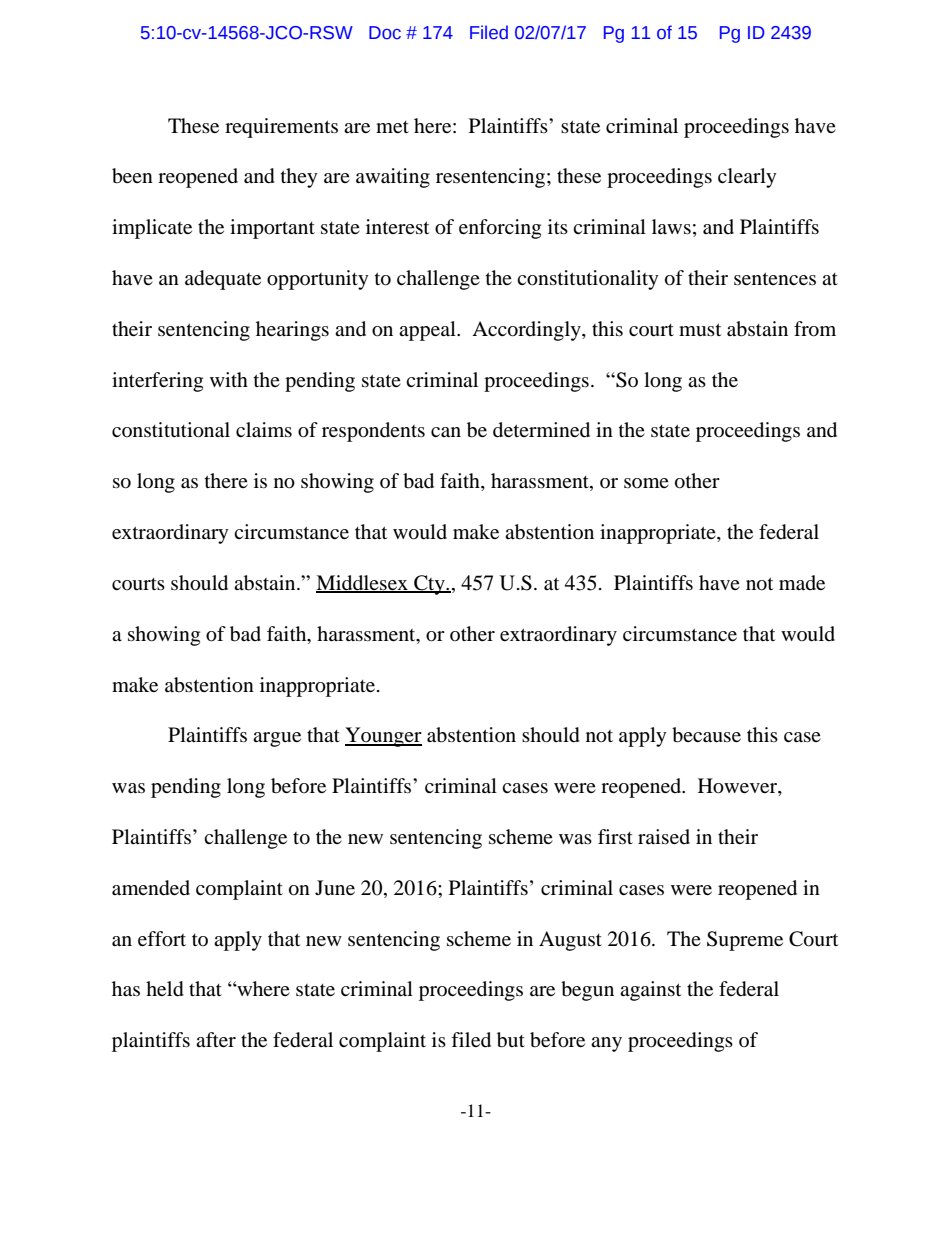  Describe the element at coordinates (511, 1040) in the page. I see `but` at that location.
